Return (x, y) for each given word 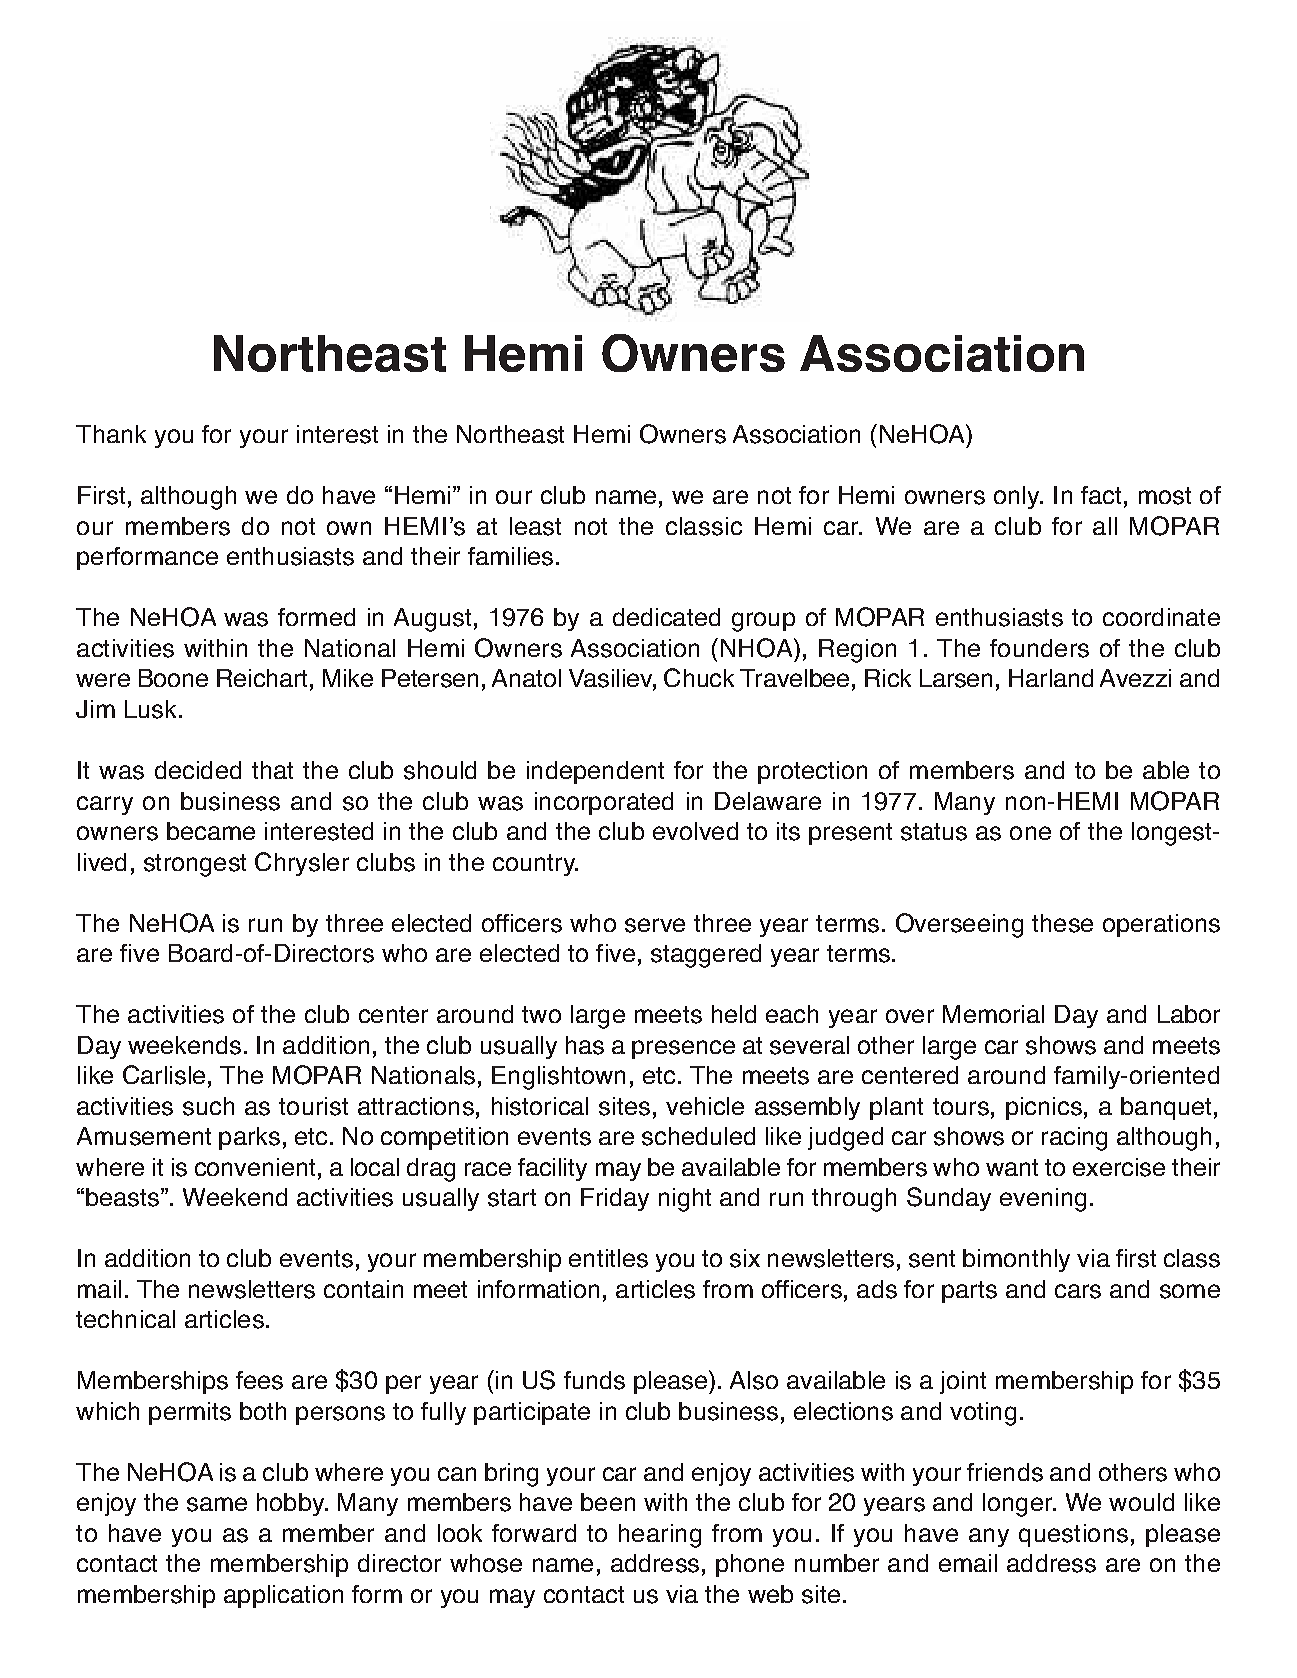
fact (1101, 495)
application (283, 1596)
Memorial (993, 1014)
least (535, 526)
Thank (111, 434)
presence (683, 1049)
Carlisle (164, 1075)
